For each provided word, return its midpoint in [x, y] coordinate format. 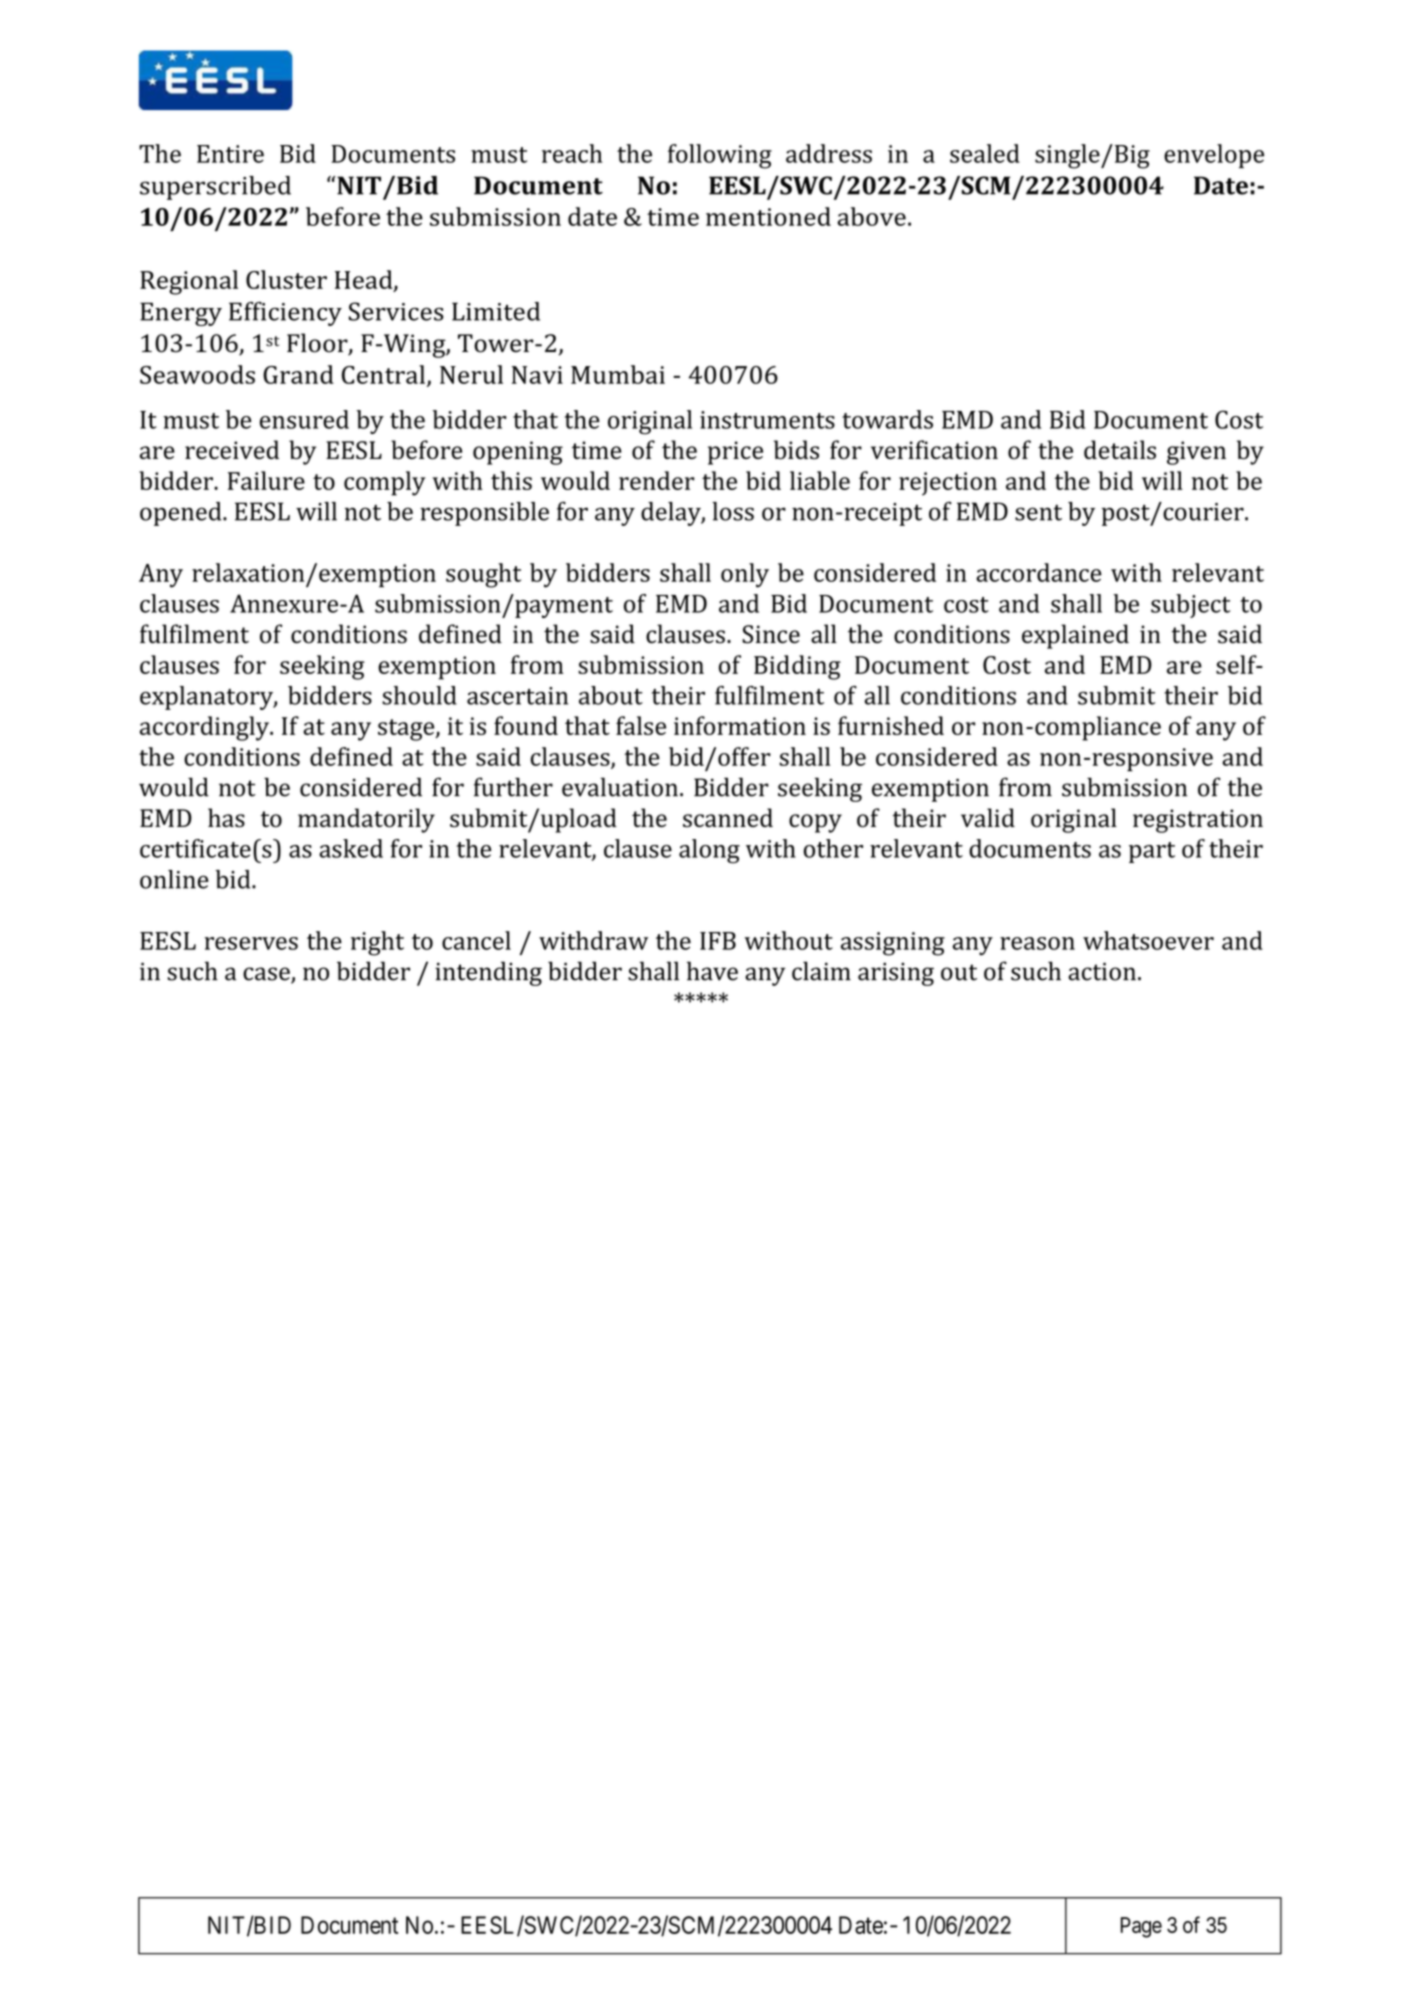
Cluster [286, 279]
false [641, 725]
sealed [985, 153]
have [712, 971]
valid [988, 817]
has [226, 818]
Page [1141, 1927]
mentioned [768, 216]
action [1102, 972]
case [267, 975]
